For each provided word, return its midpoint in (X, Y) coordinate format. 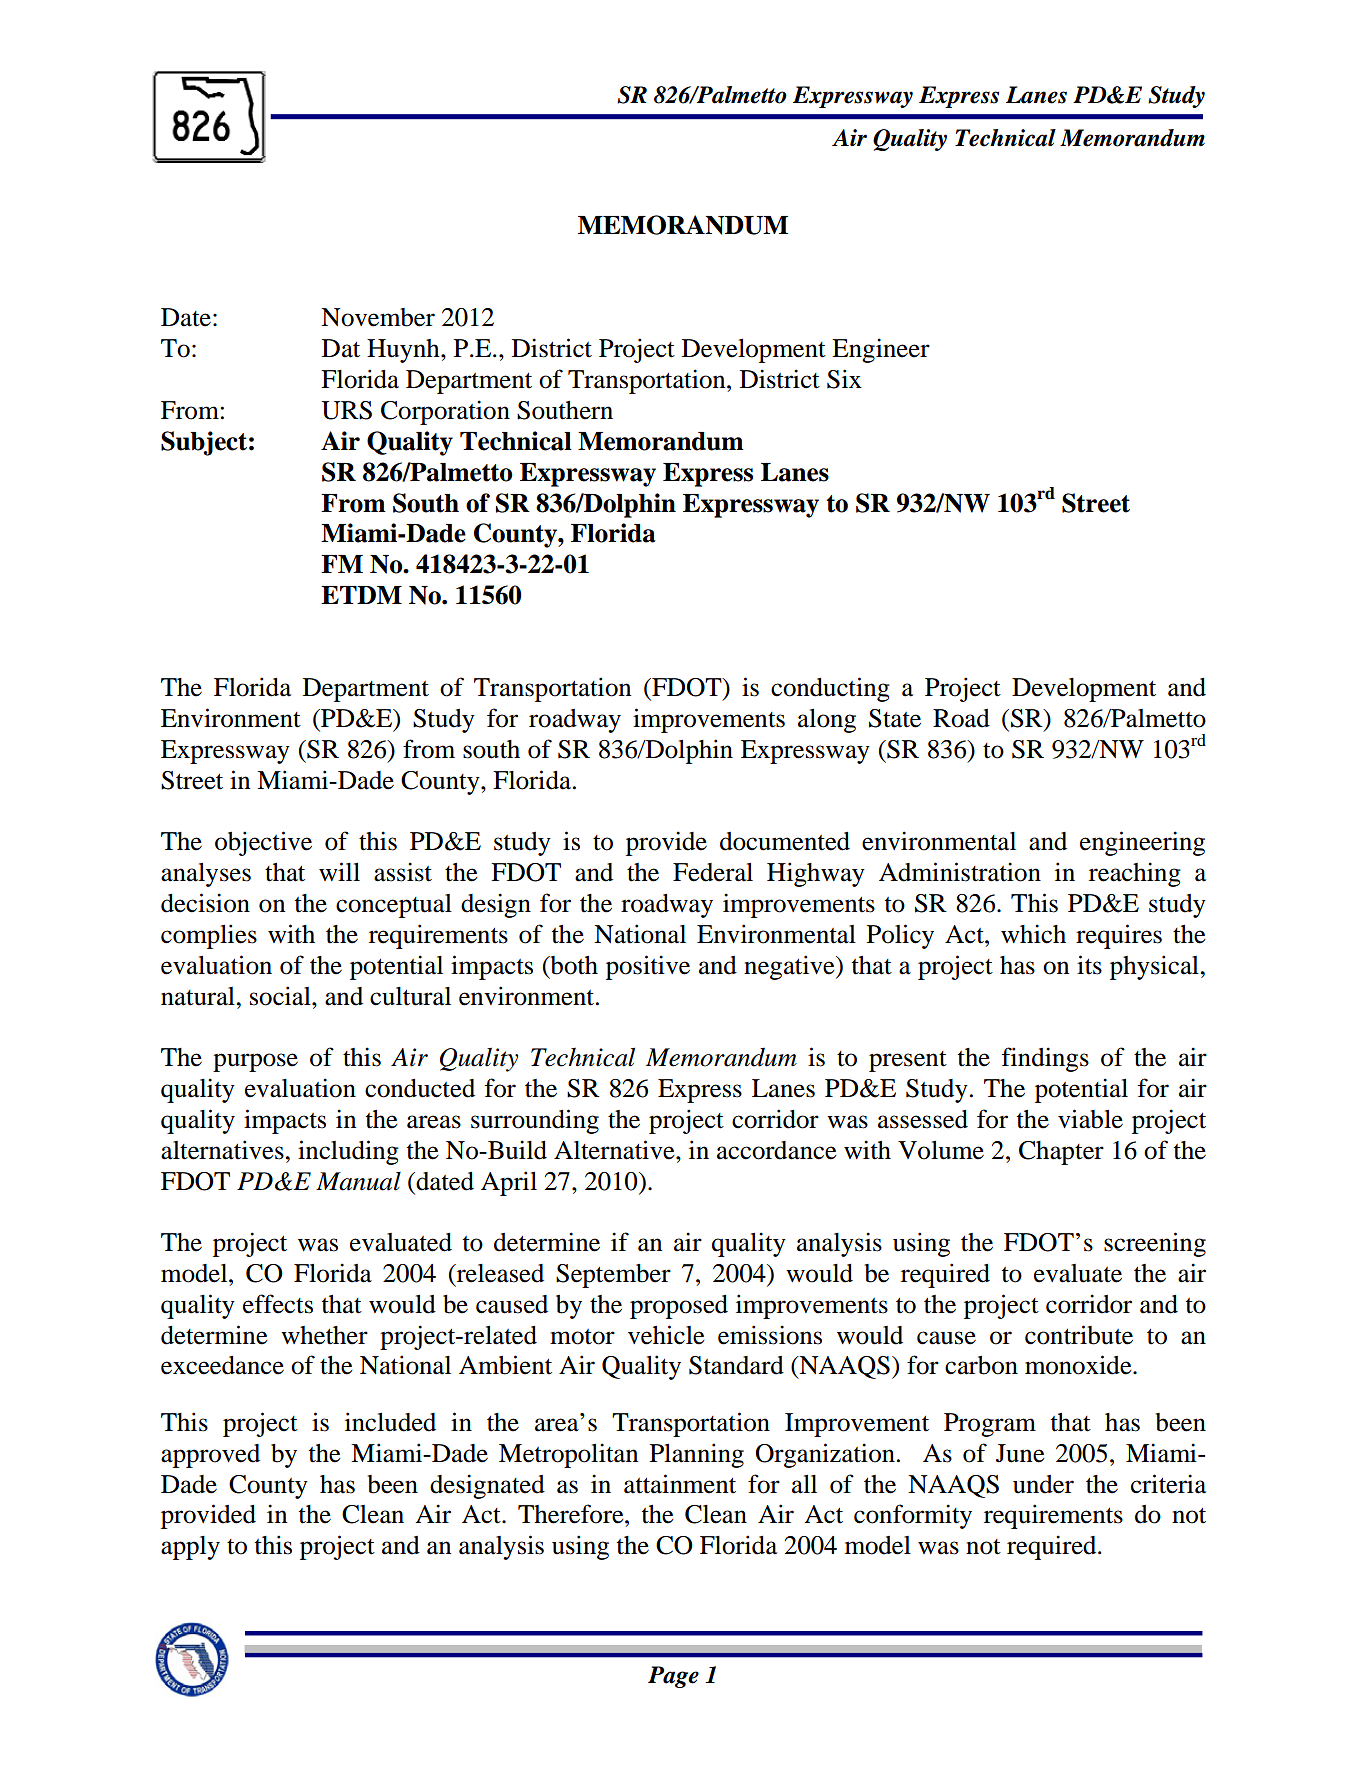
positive (648, 967)
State (895, 718)
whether (324, 1335)
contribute (1079, 1335)
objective (263, 843)
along (827, 721)
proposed (679, 1307)
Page (673, 1677)
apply (190, 1548)
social (281, 996)
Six (844, 379)
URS (346, 410)
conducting (830, 689)
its (1089, 965)
